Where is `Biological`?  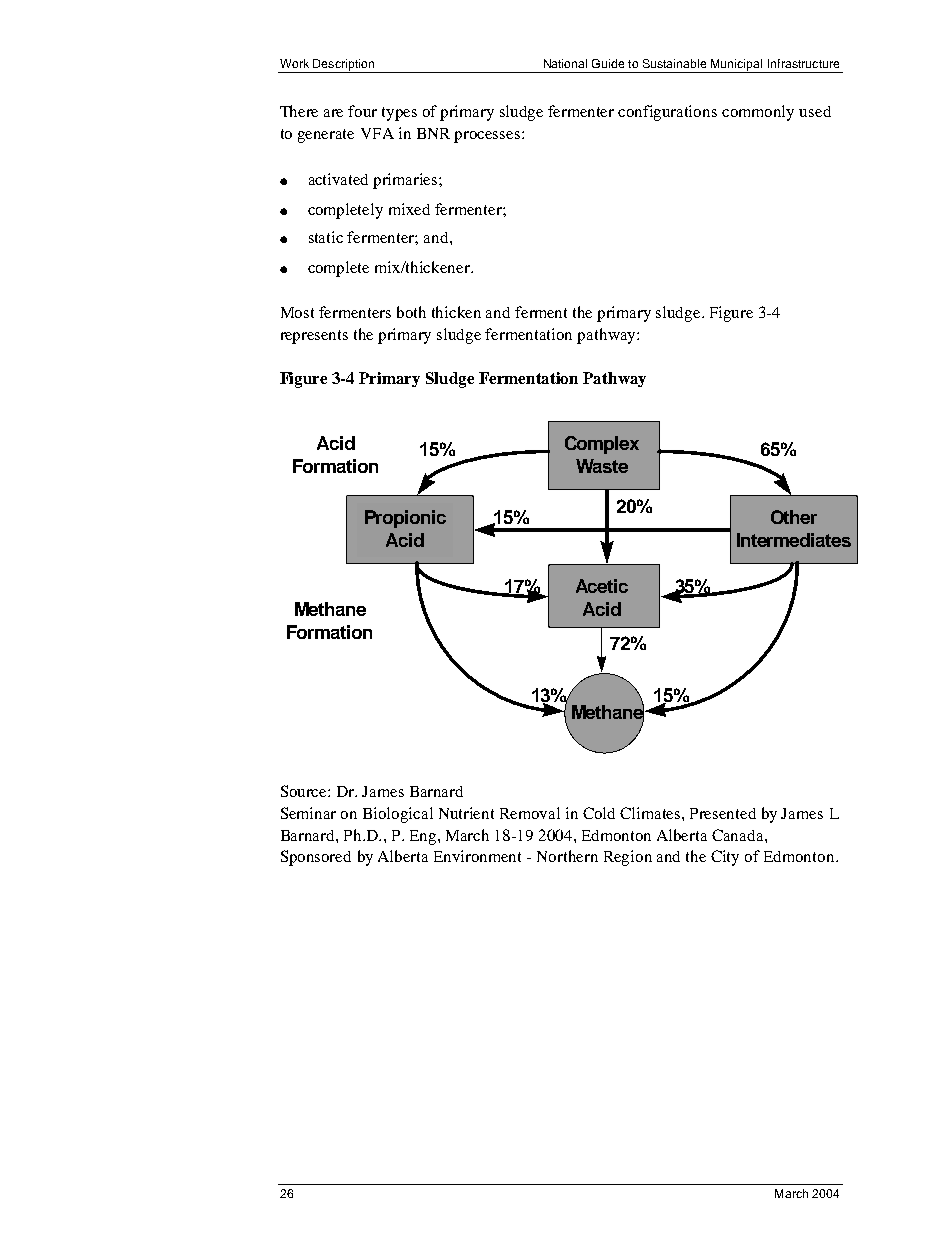 Biological is located at coordinates (398, 815).
